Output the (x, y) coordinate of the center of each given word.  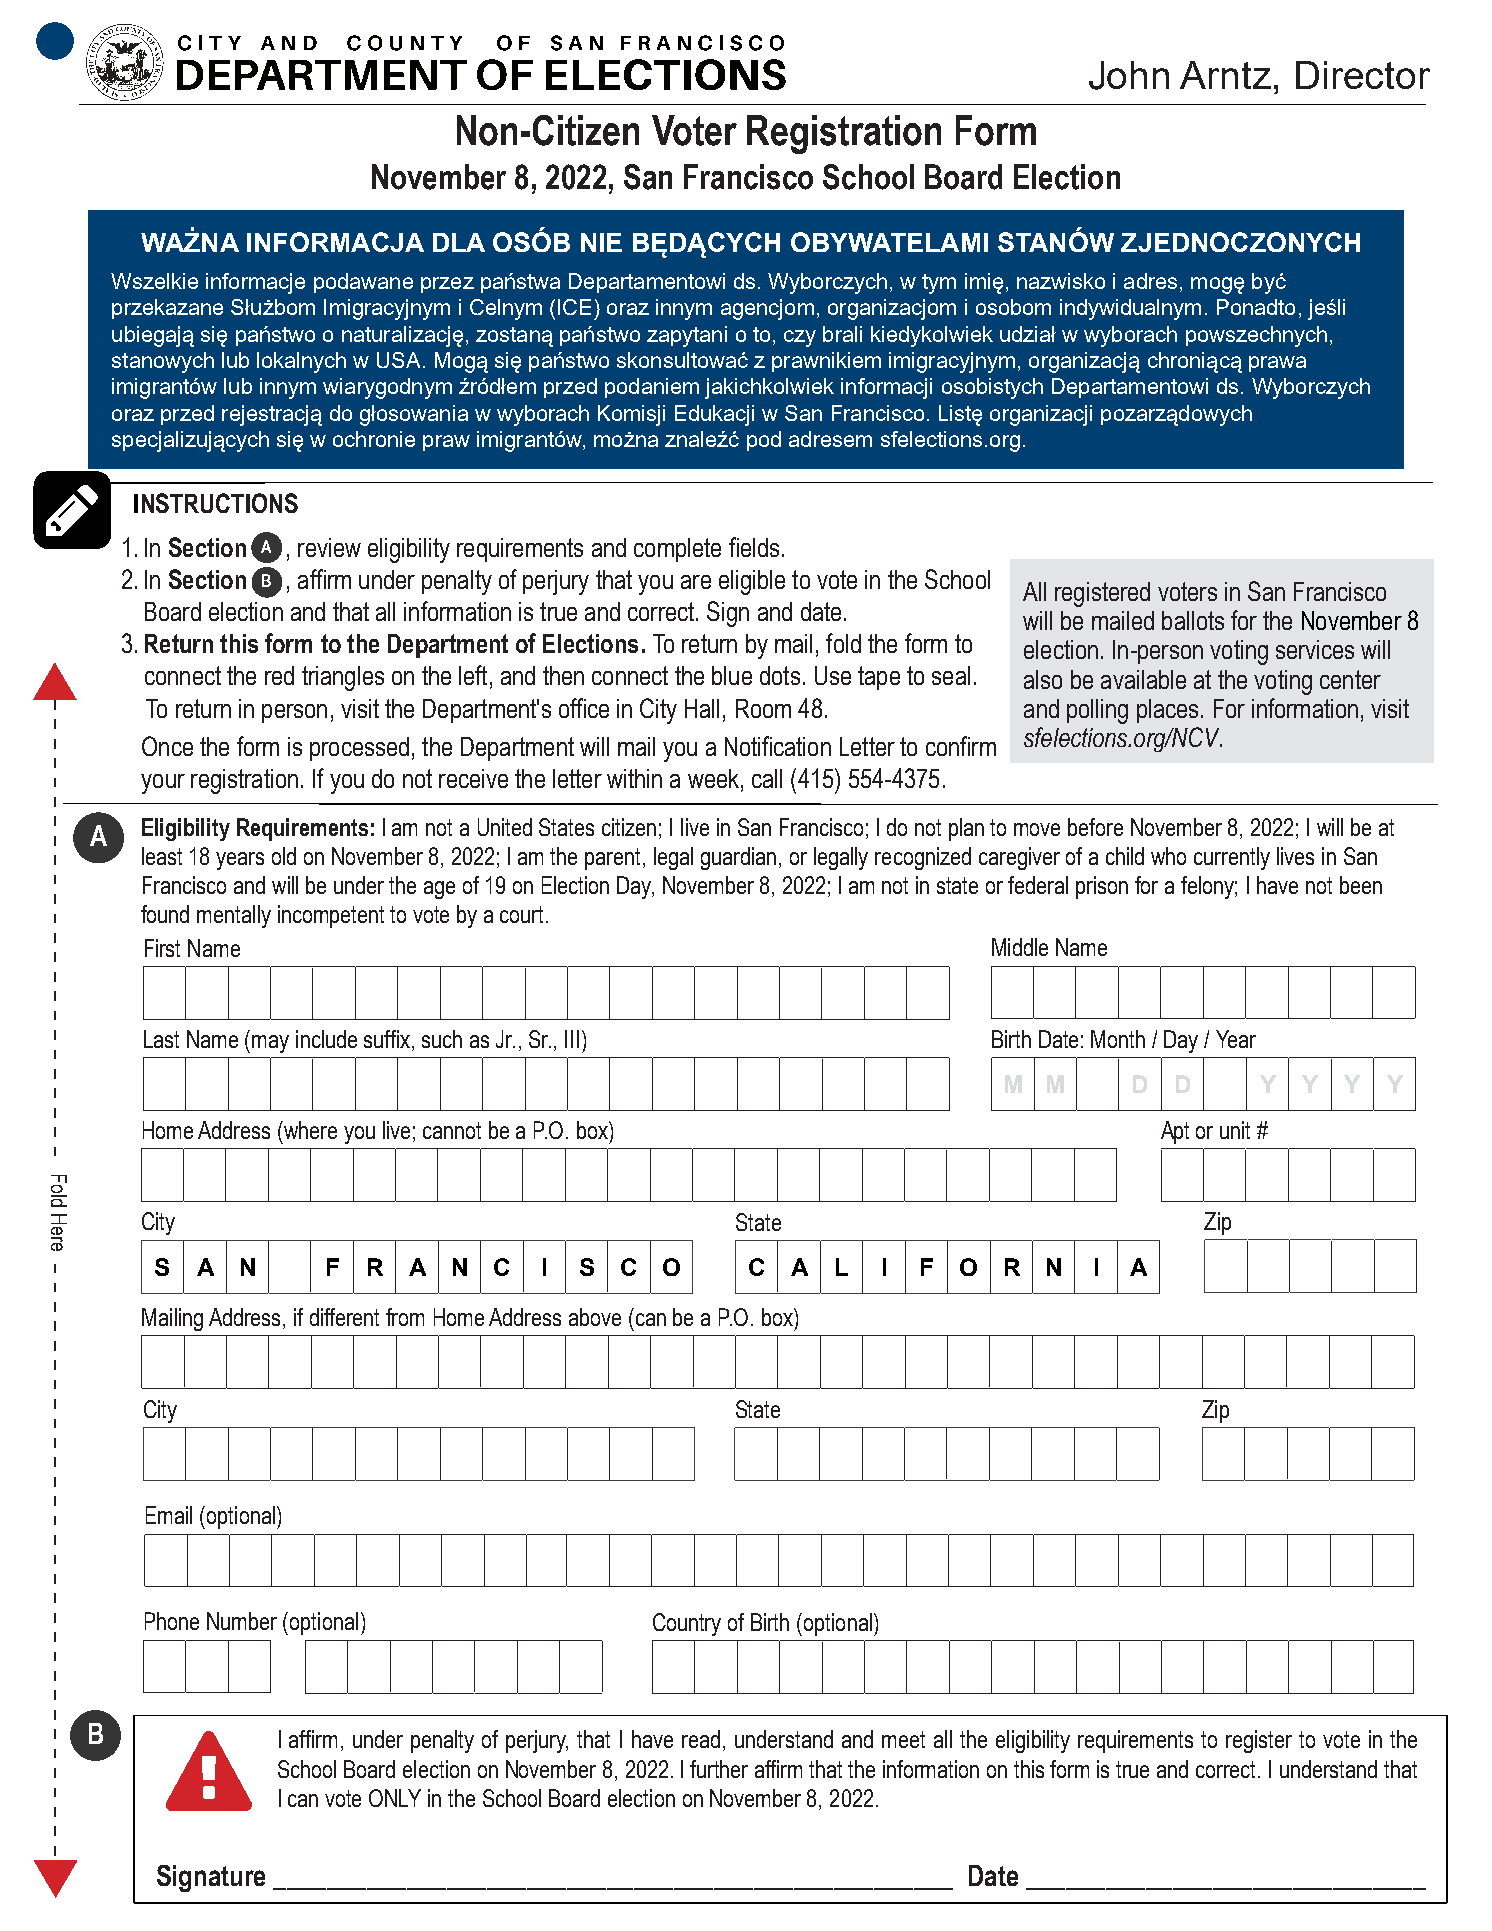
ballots (1193, 620)
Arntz (1225, 75)
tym (939, 284)
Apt (1175, 1132)
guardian (738, 858)
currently (1232, 858)
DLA (459, 242)
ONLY (395, 1798)
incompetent (331, 916)
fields (754, 547)
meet (903, 1739)
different (344, 1317)
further (719, 1769)
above (595, 1317)
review (329, 547)
